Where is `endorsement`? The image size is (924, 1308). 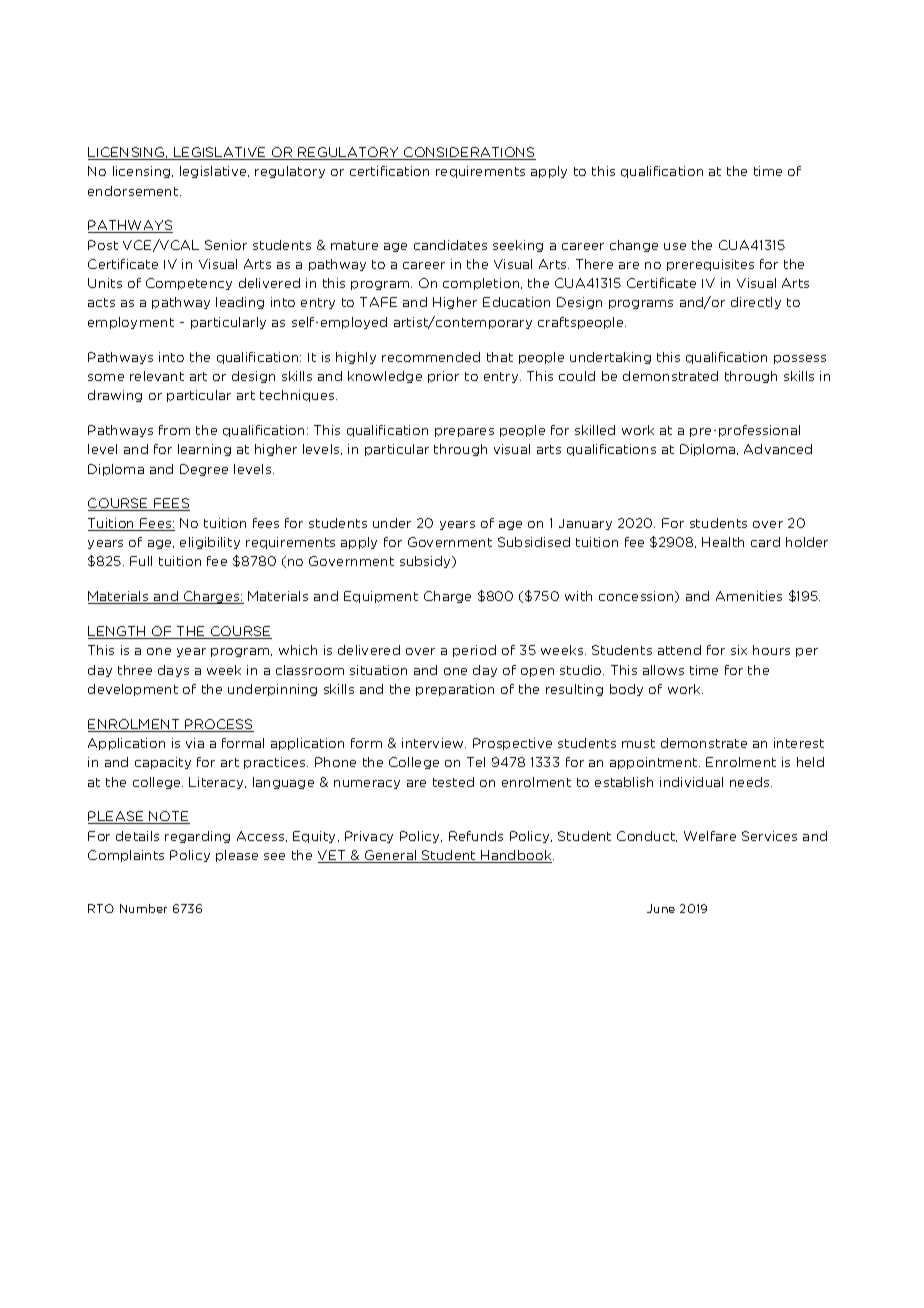
endorsement is located at coordinates (134, 191).
